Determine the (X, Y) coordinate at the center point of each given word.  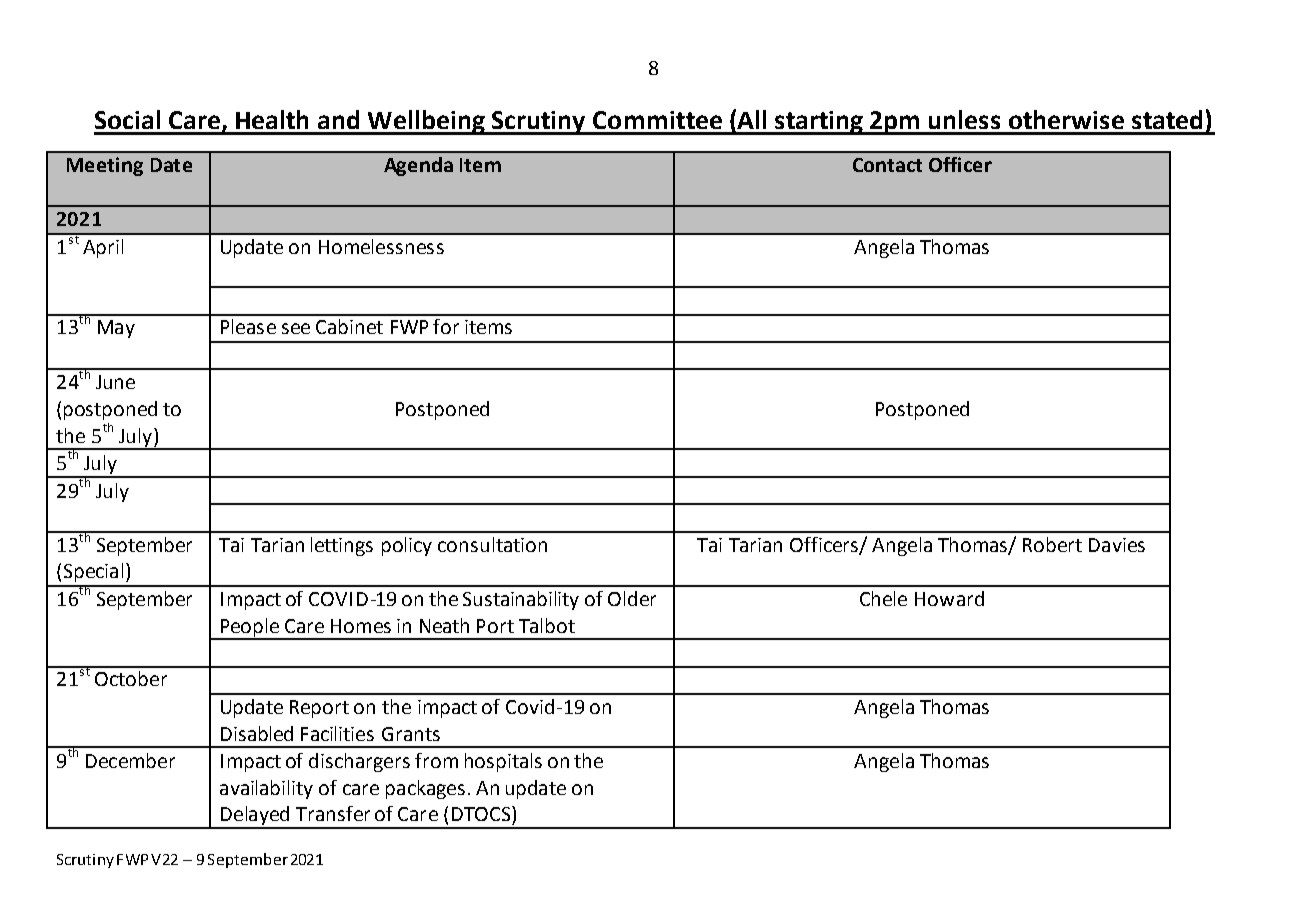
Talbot (547, 625)
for (446, 326)
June (115, 382)
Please (248, 326)
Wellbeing (427, 122)
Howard (949, 598)
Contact (887, 165)
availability (266, 789)
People (250, 628)
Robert (1052, 544)
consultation (492, 544)
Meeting (105, 166)
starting (819, 123)
